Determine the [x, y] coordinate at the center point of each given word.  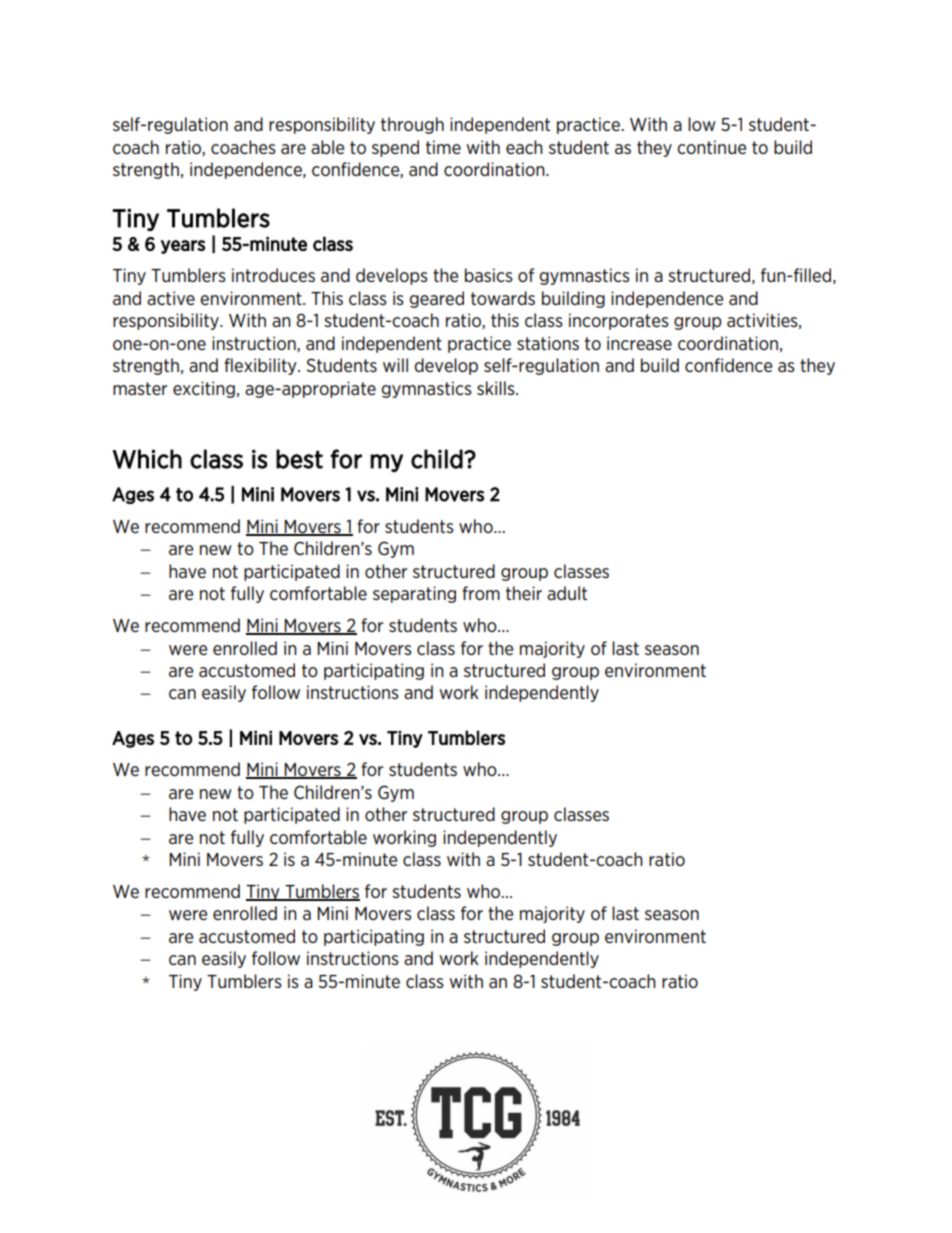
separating [414, 594]
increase [639, 343]
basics [489, 275]
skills [497, 388]
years [183, 247]
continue [711, 147]
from [481, 593]
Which [147, 459]
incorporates [619, 321]
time [443, 147]
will [395, 365]
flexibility [261, 366]
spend [395, 148]
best [299, 459]
